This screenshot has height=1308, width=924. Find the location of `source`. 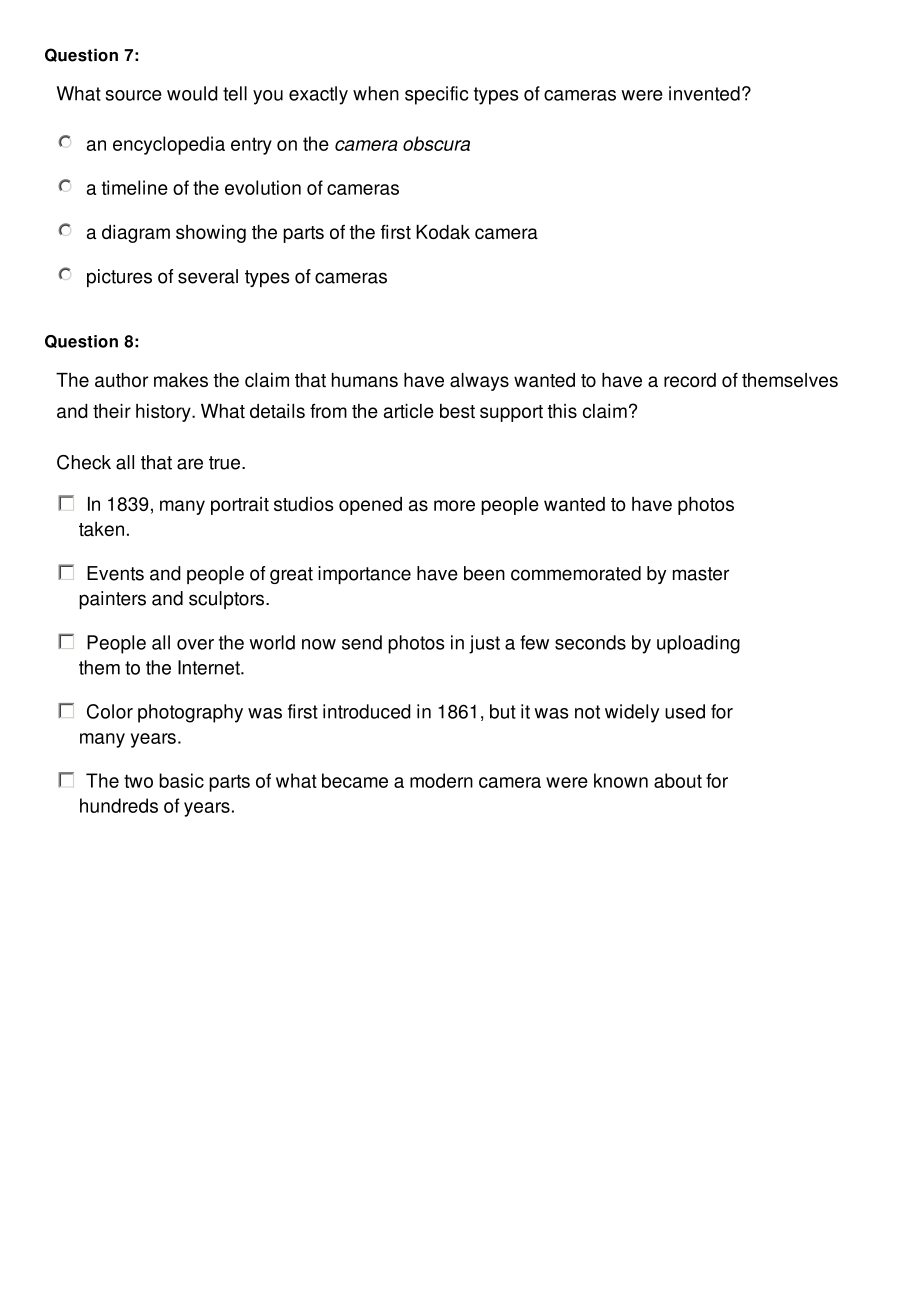

source is located at coordinates (133, 95).
